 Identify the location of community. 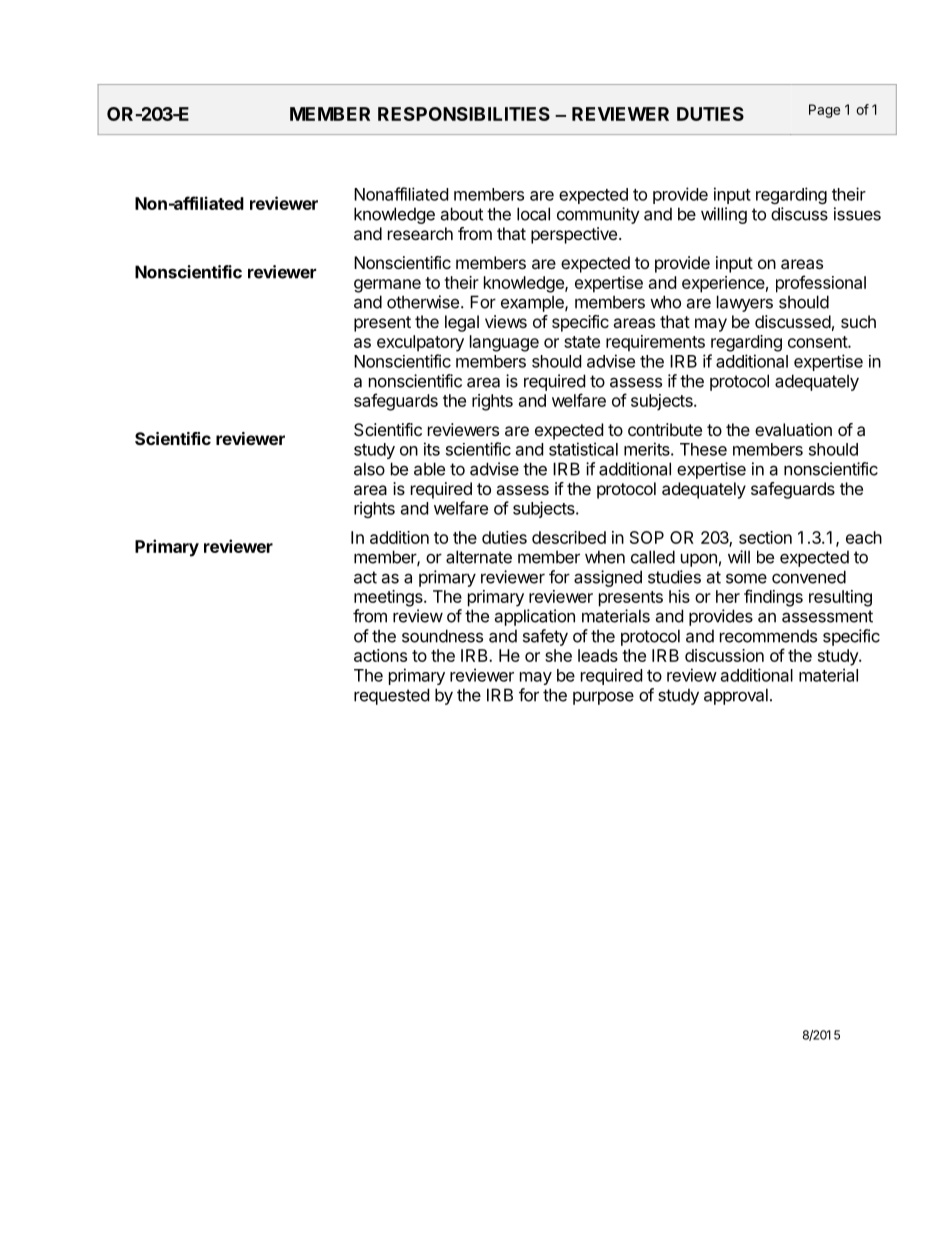
(598, 215).
